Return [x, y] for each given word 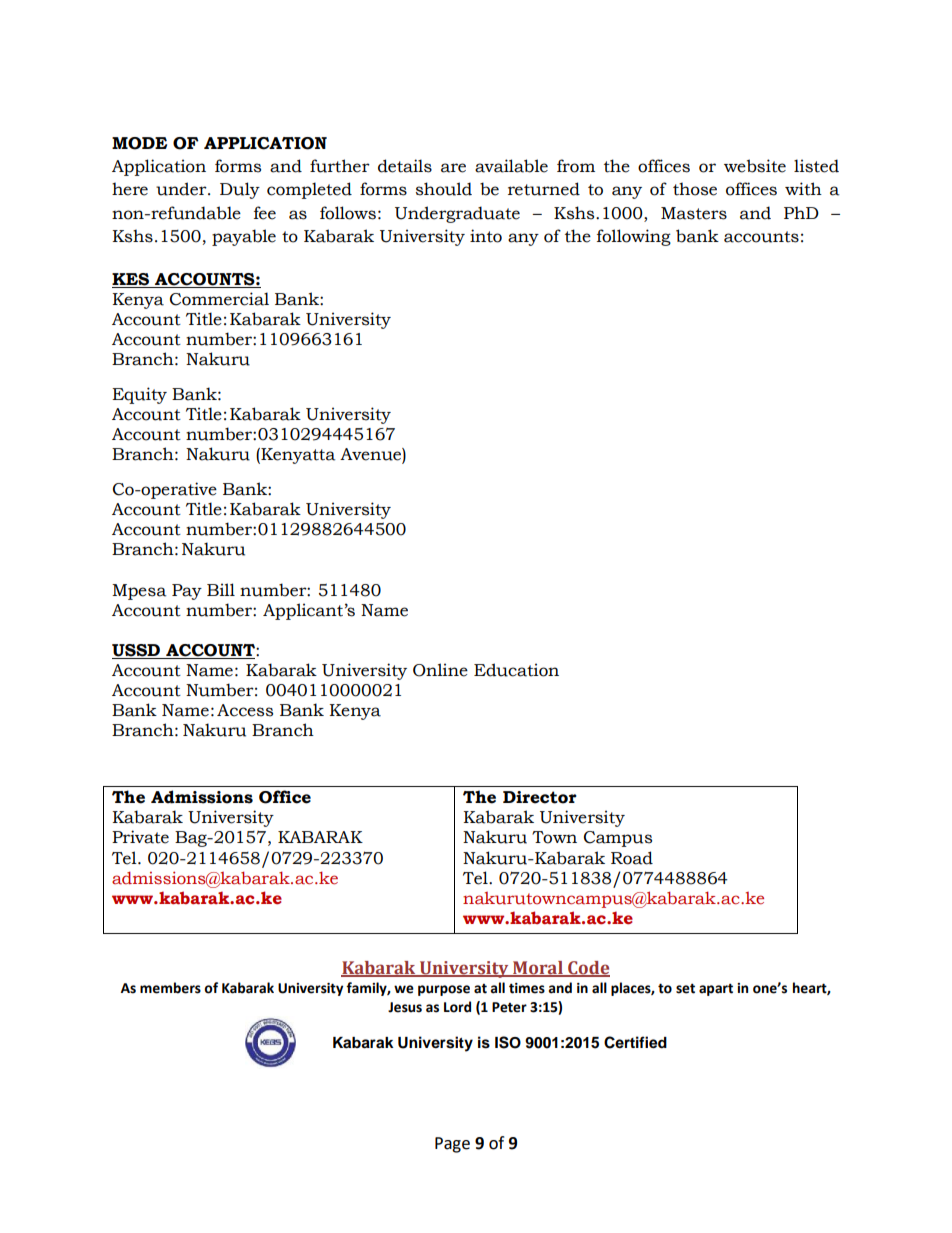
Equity [139, 395]
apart [716, 989]
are [453, 168]
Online [440, 670]
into [486, 236]
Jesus [405, 1007]
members [170, 988]
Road [632, 858]
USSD [137, 651]
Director [540, 797]
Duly [240, 190]
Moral [538, 969]
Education [516, 670]
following [634, 237]
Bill [221, 589]
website [755, 166]
